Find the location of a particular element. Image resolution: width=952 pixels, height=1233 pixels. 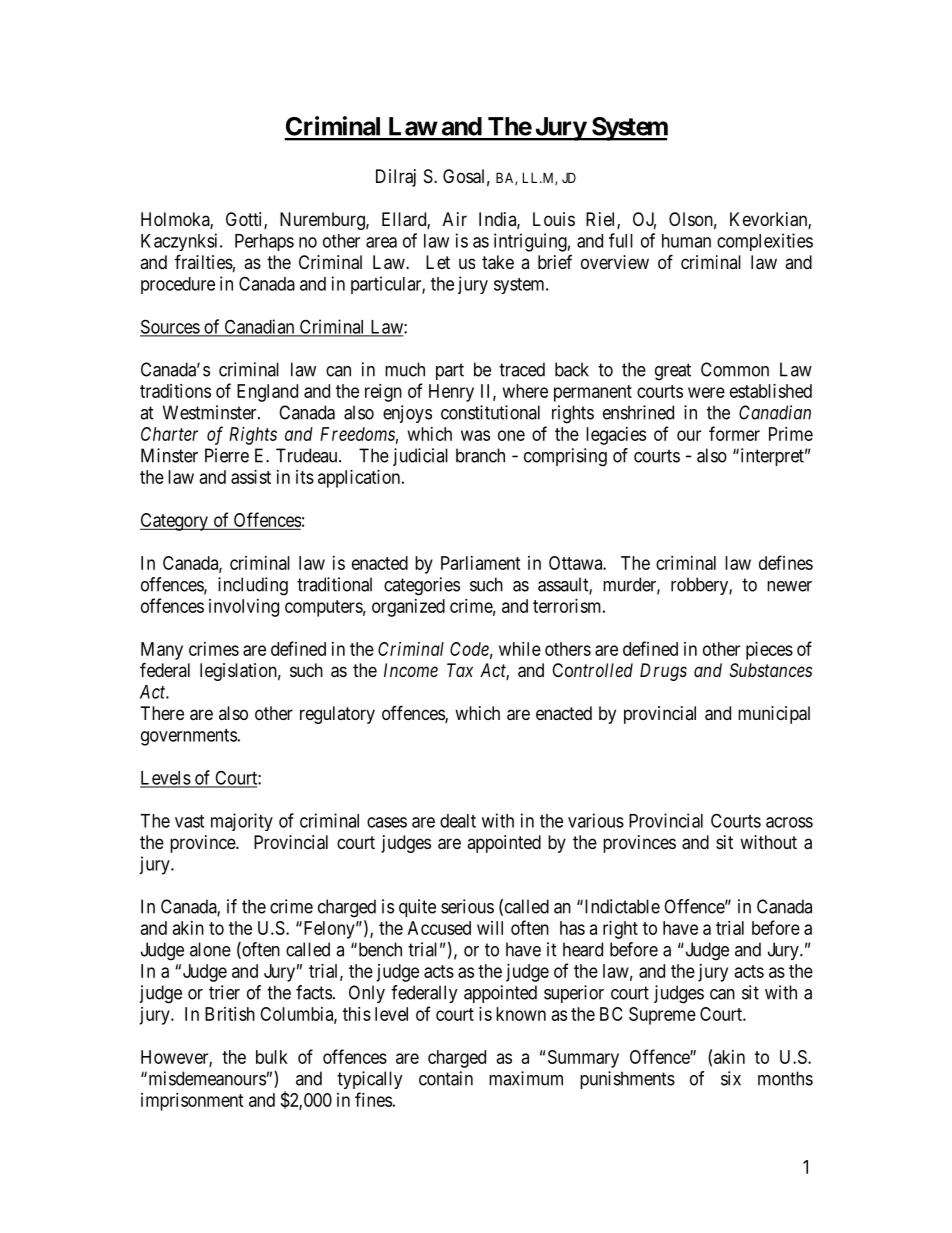

Perhaps is located at coordinates (264, 242).
